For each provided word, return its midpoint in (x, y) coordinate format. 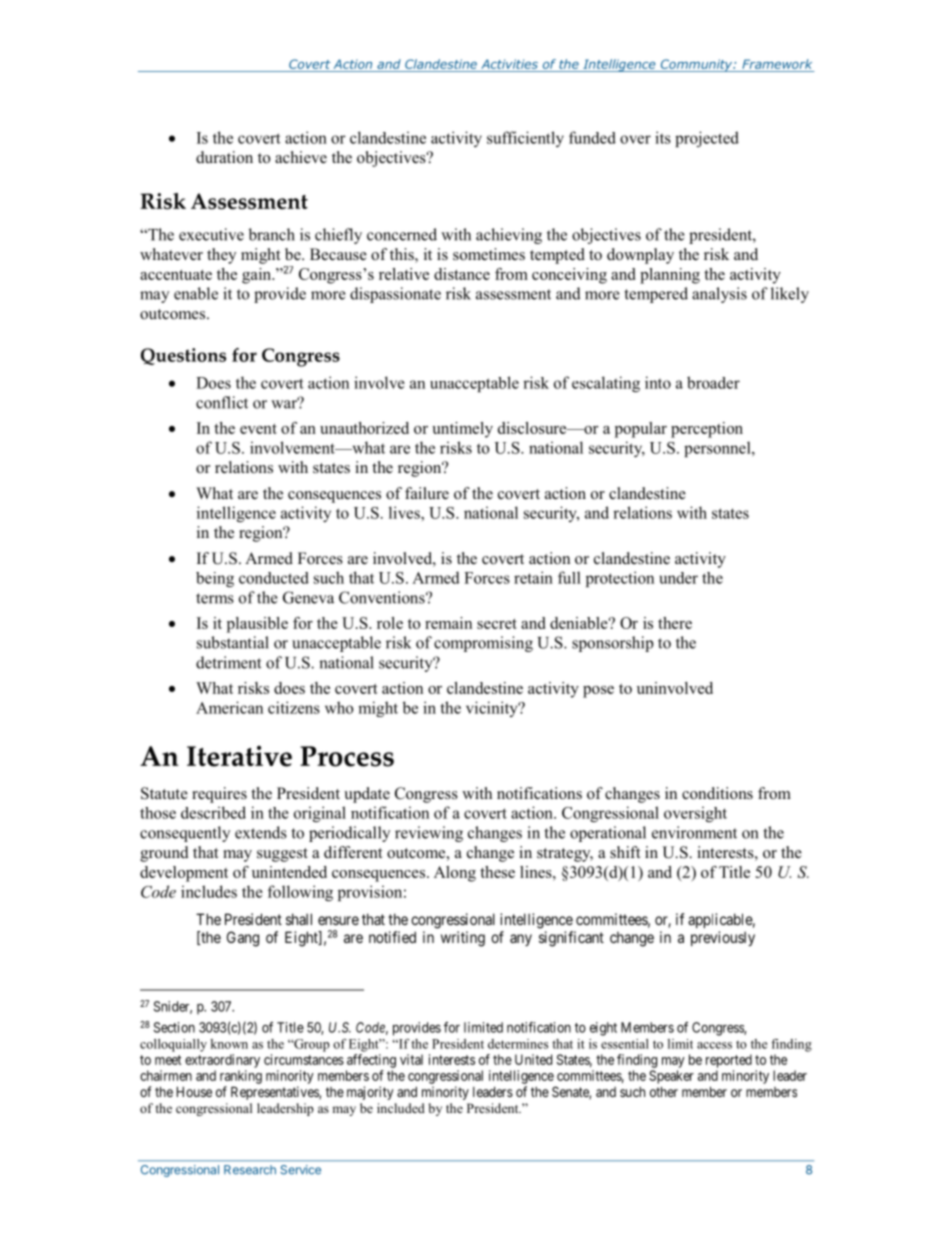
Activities (509, 64)
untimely (462, 430)
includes (209, 891)
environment (694, 832)
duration (224, 157)
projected (707, 139)
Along (455, 874)
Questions (183, 356)
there (675, 623)
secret (497, 624)
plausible (257, 625)
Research (250, 1170)
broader (713, 382)
